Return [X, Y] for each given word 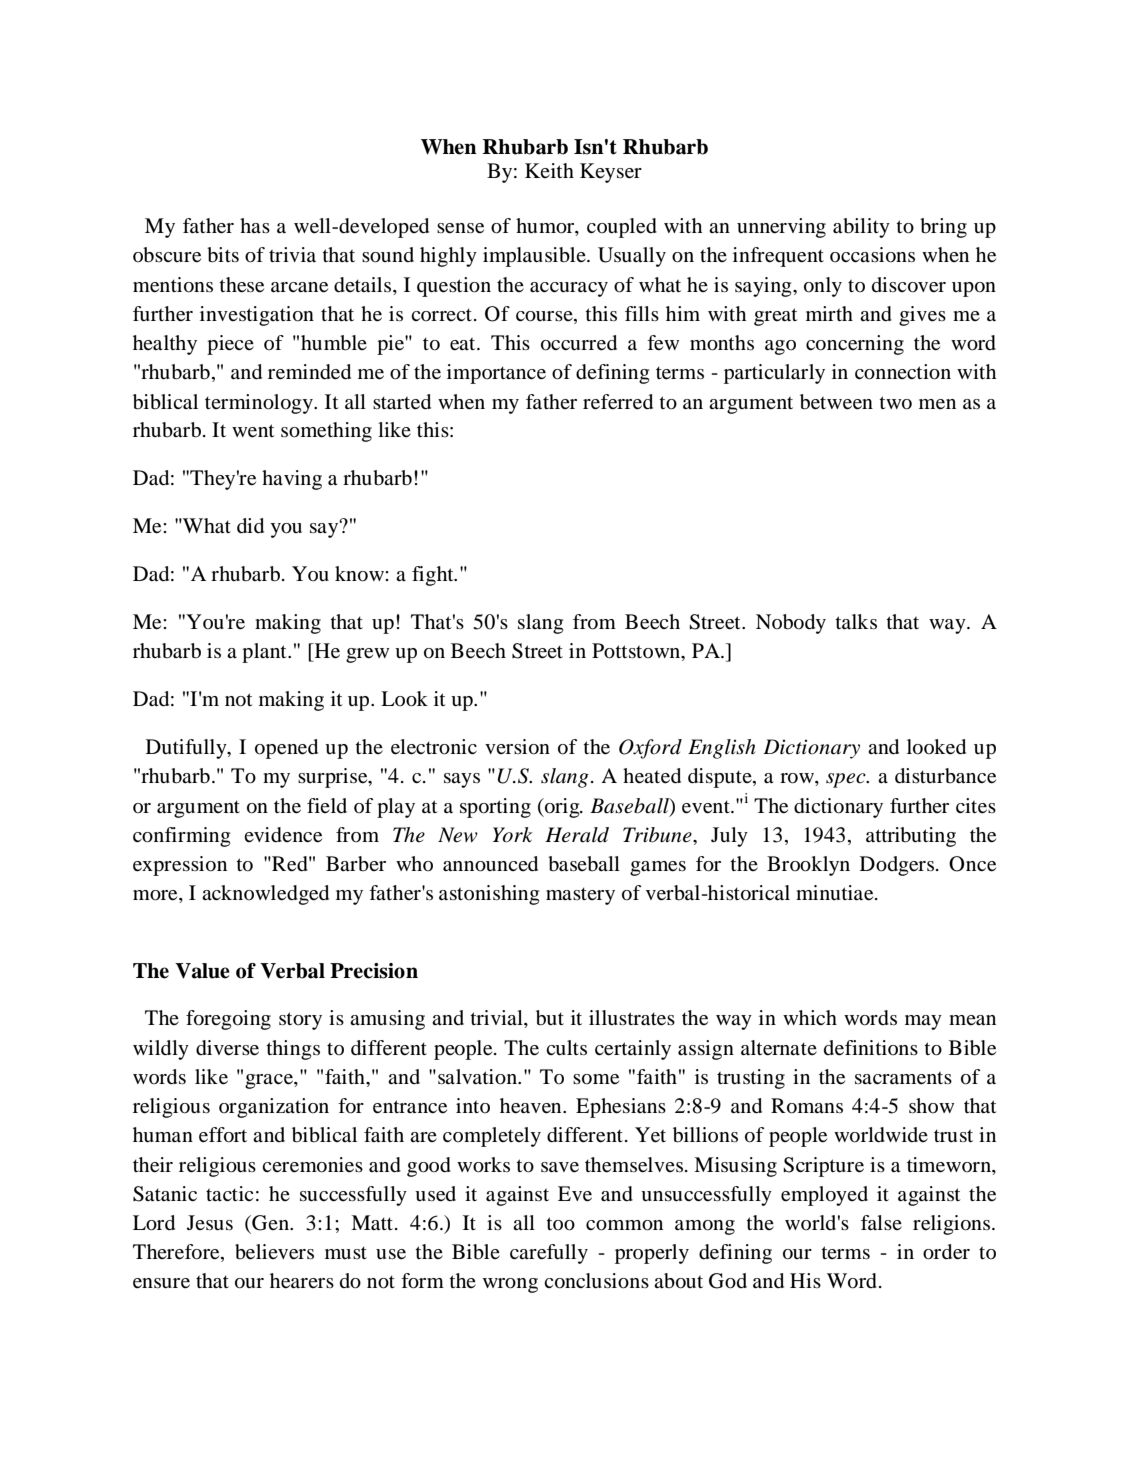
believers [274, 1252]
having [292, 480]
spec [847, 780]
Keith [549, 170]
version [517, 747]
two [895, 403]
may [923, 1022]
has [255, 225]
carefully [549, 1254]
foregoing [228, 1020]
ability [861, 228]
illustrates [632, 1018]
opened [286, 749]
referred [618, 402]
